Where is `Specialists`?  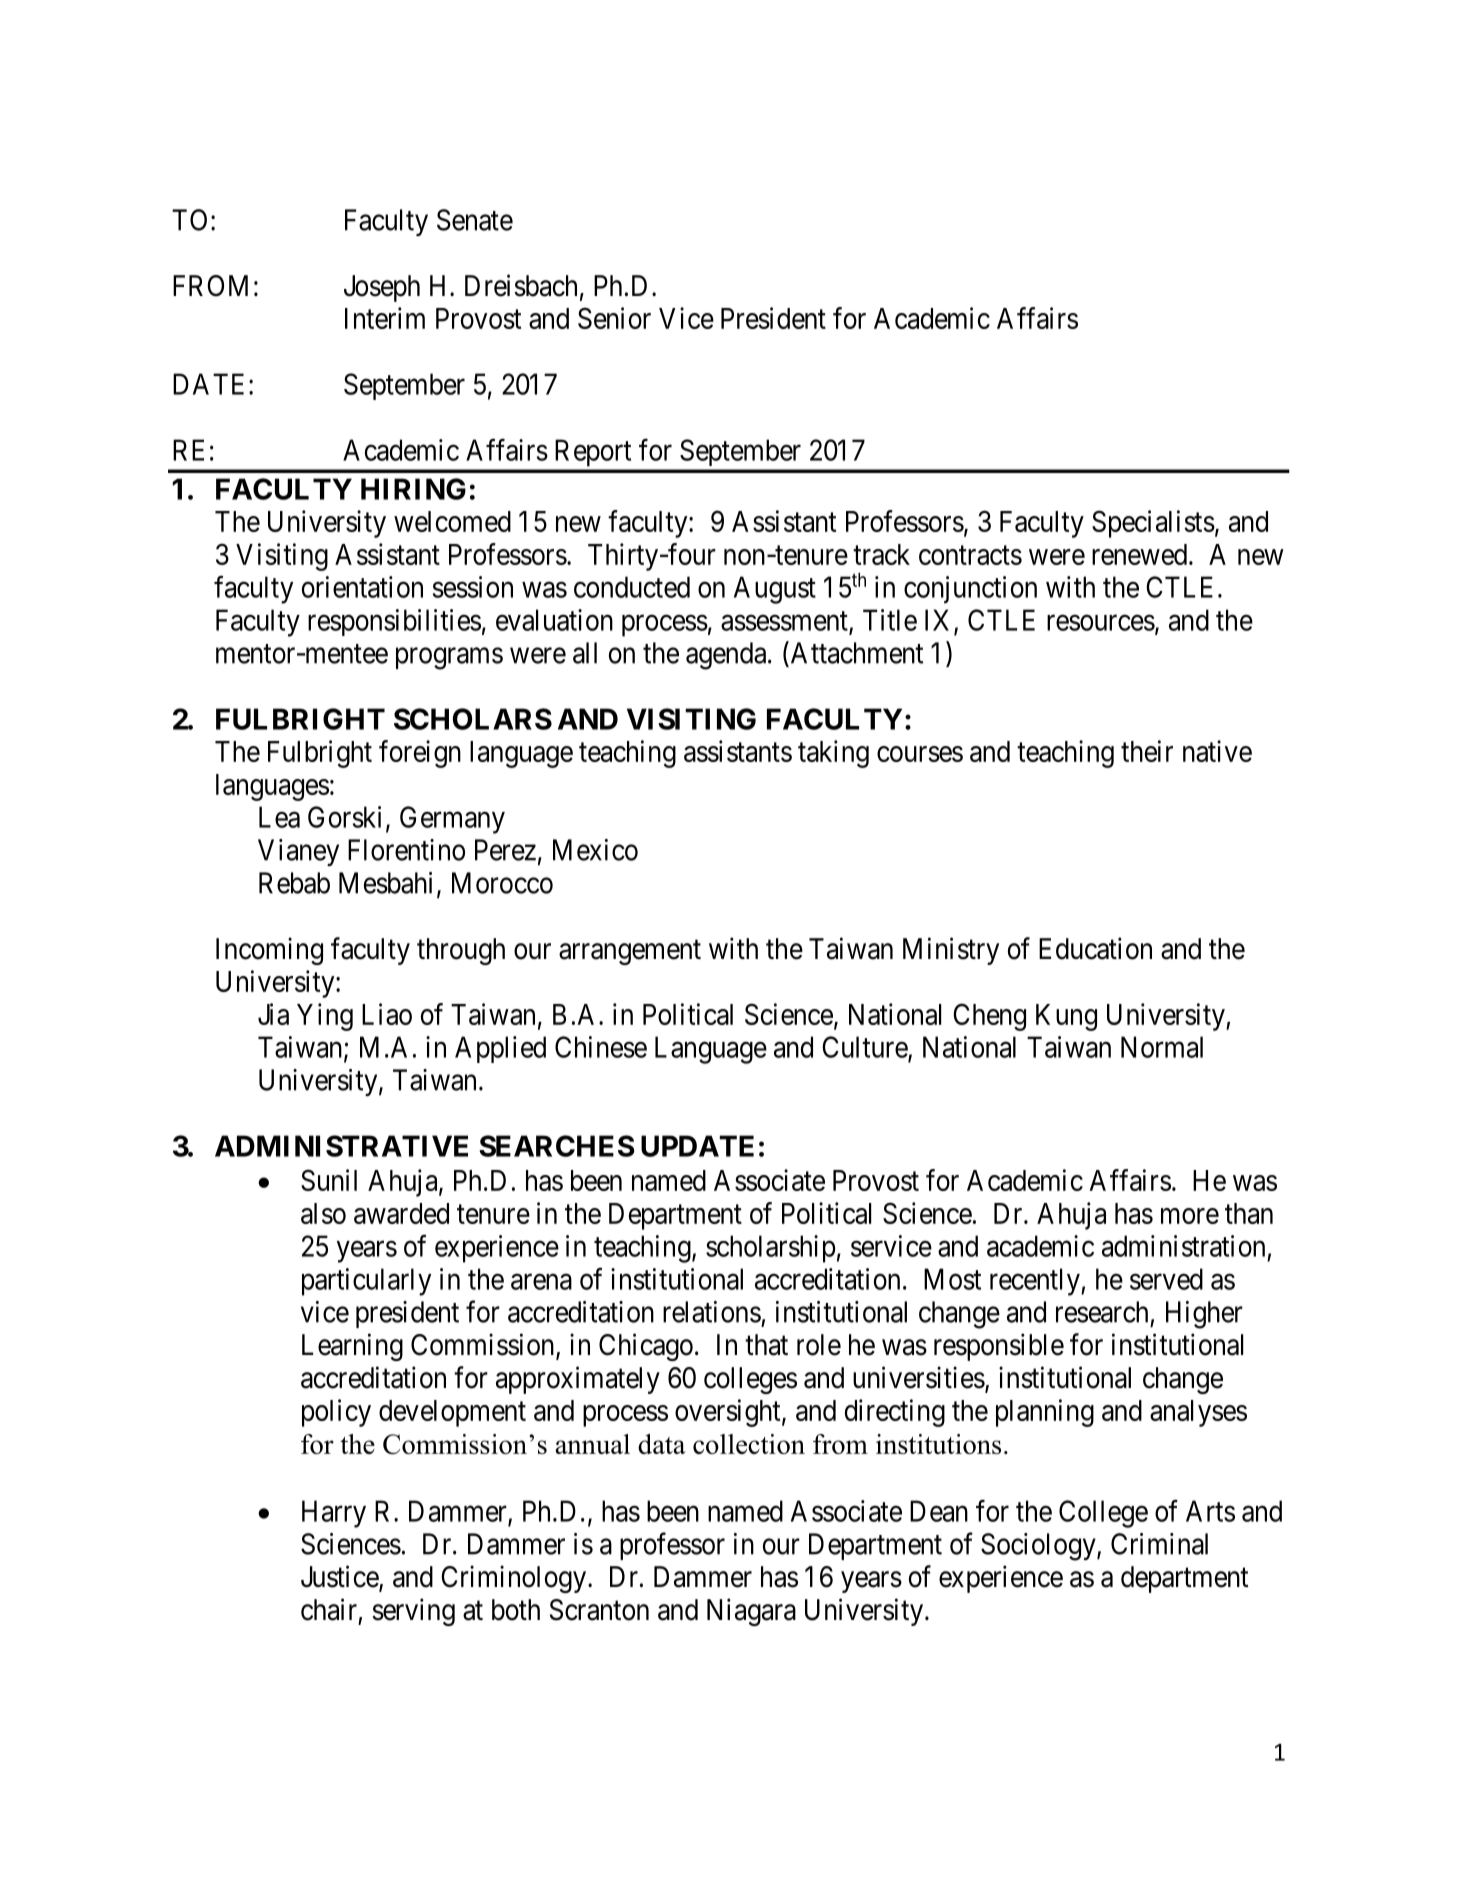 Specialists is located at coordinates (1153, 524).
